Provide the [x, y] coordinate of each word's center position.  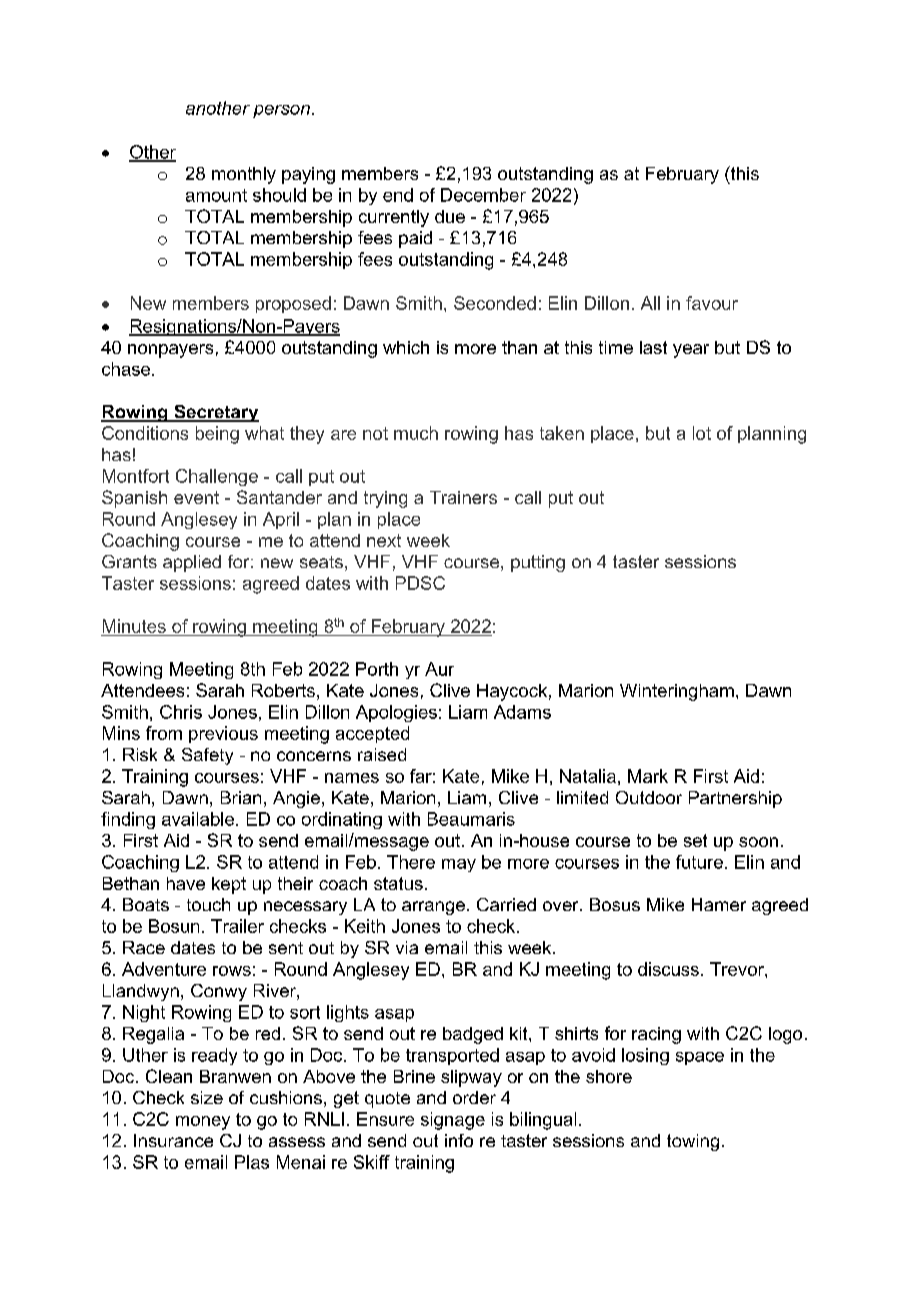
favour [712, 303]
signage [453, 1121]
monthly [244, 175]
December [483, 195]
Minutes [134, 626]
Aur [439, 669]
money [203, 1123]
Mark [648, 776]
